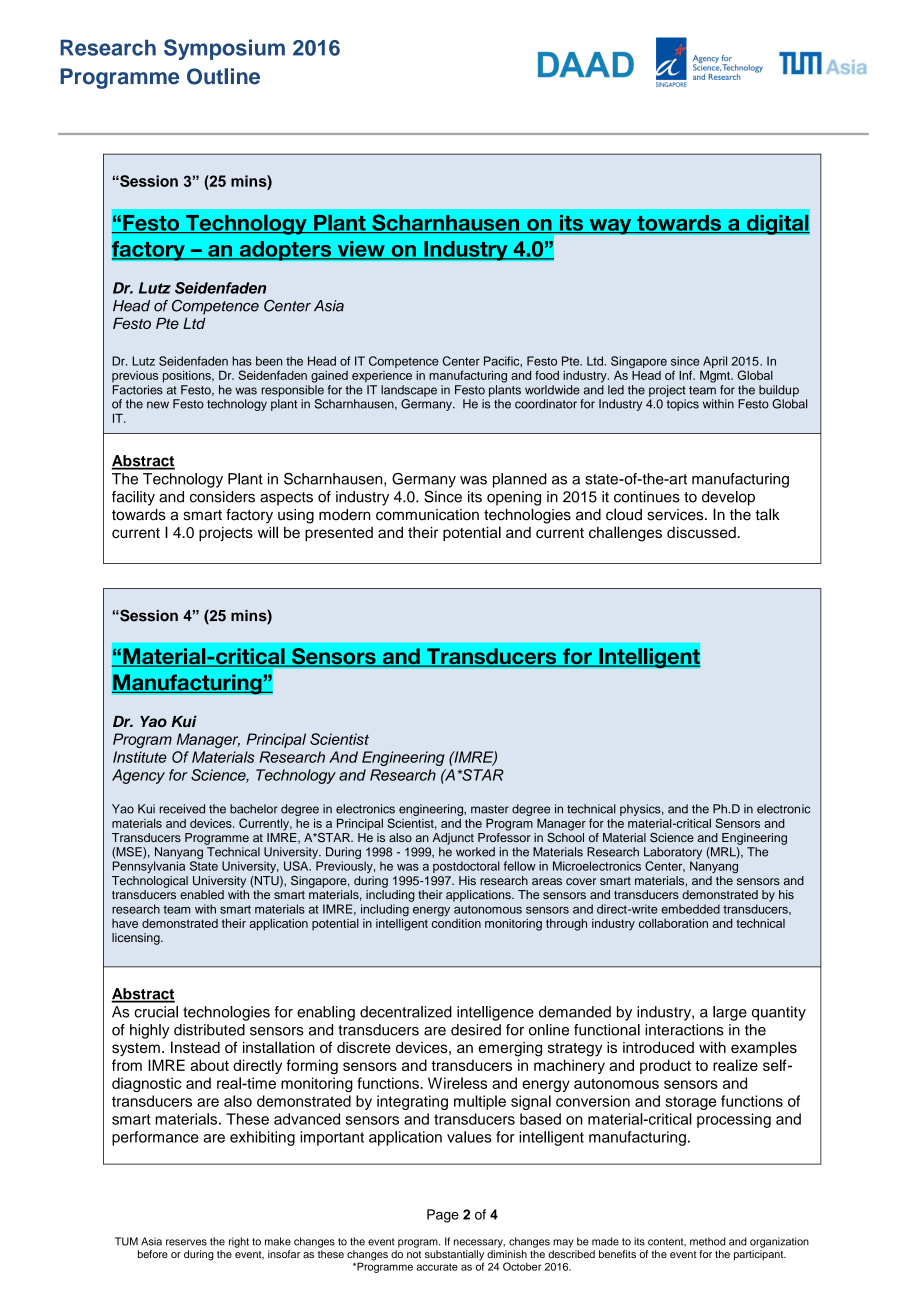 The height and width of the document is (1308, 924). What do you see at coordinates (427, 515) in the document?
I see `communication` at bounding box center [427, 515].
